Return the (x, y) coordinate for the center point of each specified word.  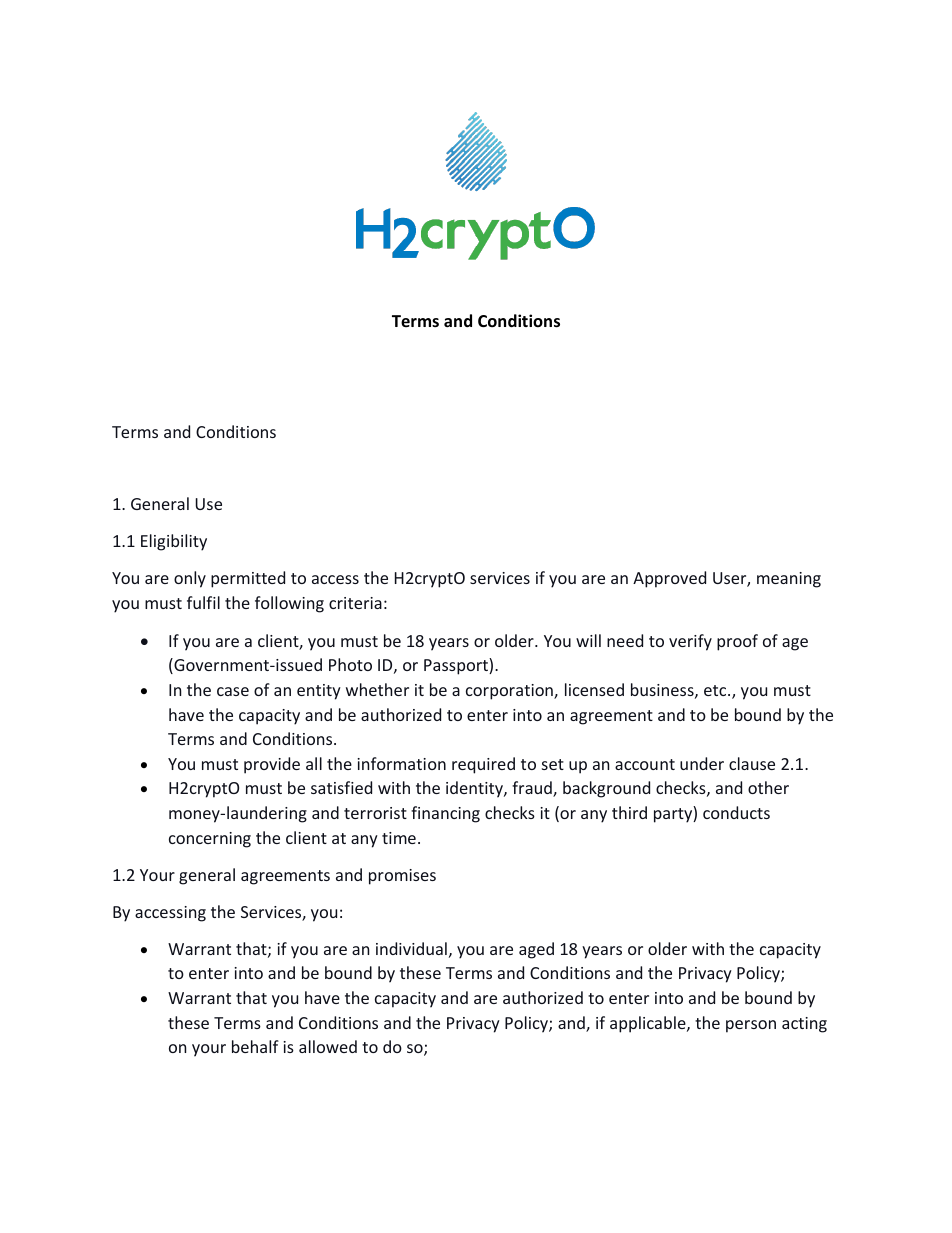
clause (752, 763)
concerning (210, 840)
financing (445, 814)
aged (536, 950)
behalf (255, 1046)
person (751, 1026)
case (233, 691)
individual (411, 948)
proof (737, 642)
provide (272, 765)
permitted (248, 579)
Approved (669, 579)
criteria (355, 603)
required (483, 765)
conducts (736, 812)
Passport (457, 666)
